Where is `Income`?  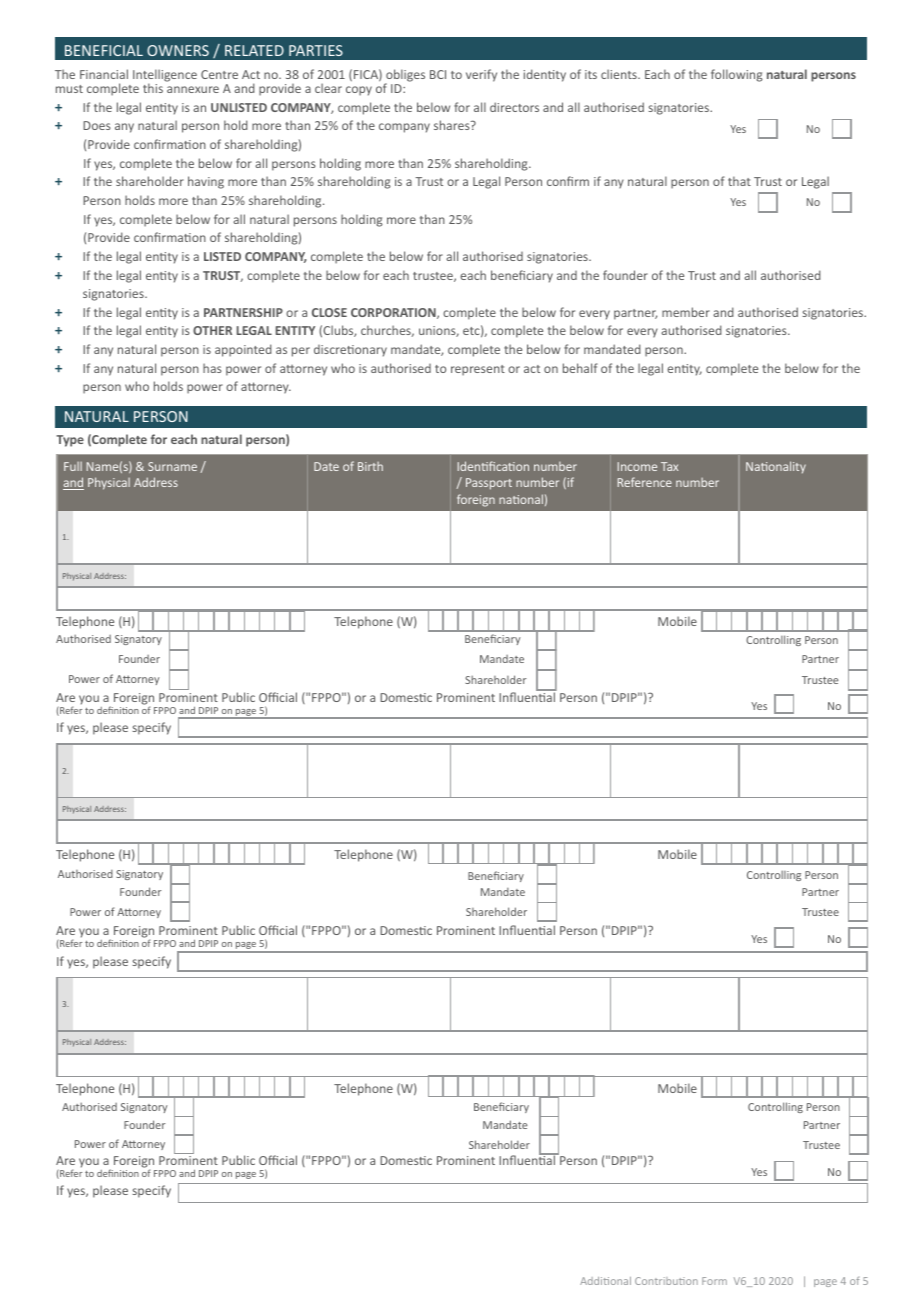 Income is located at coordinates (637, 466).
